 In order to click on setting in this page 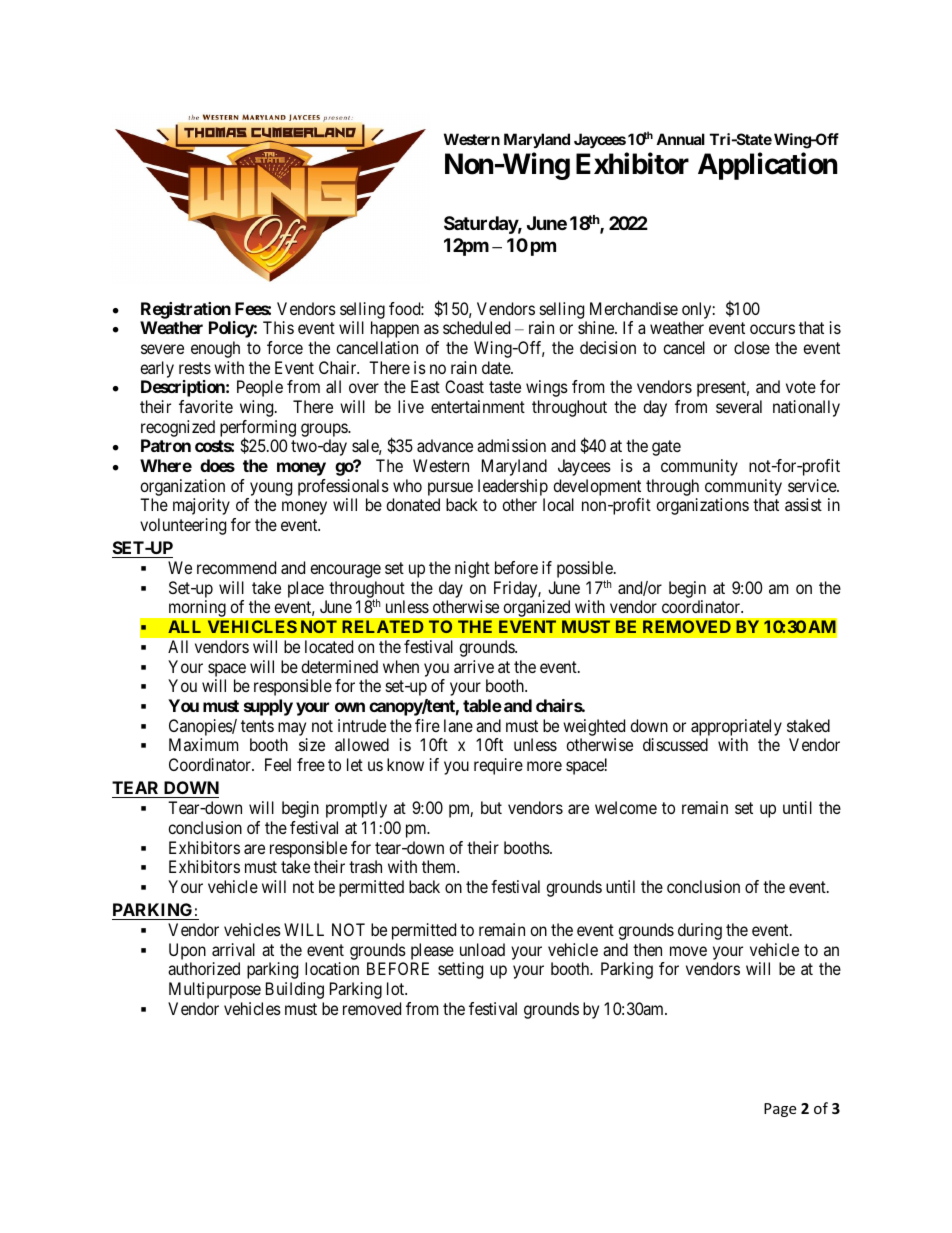, I will do `click(460, 970)`.
